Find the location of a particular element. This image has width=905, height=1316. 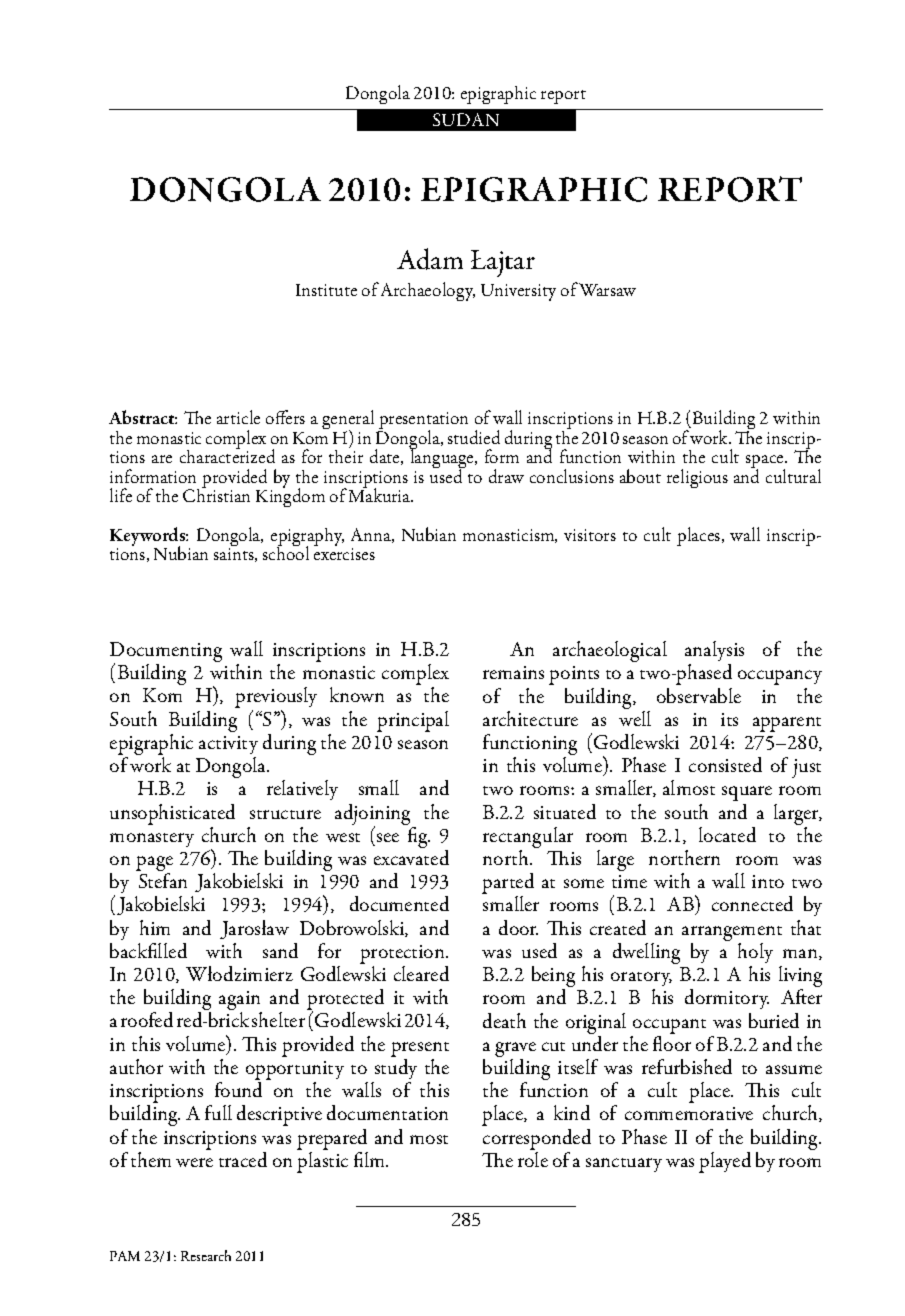

principal is located at coordinates (413, 721).
